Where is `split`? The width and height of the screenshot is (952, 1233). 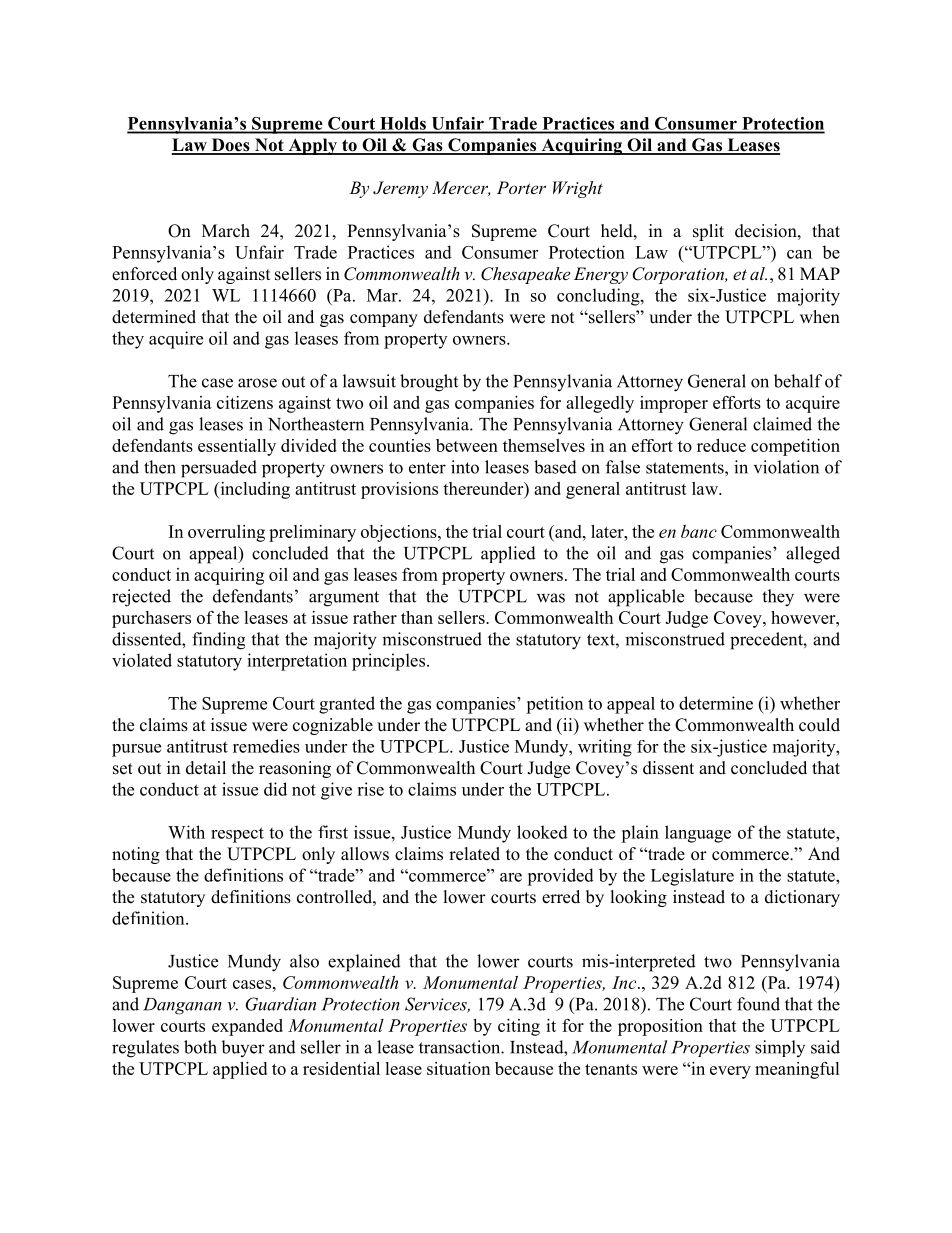
split is located at coordinates (708, 232).
